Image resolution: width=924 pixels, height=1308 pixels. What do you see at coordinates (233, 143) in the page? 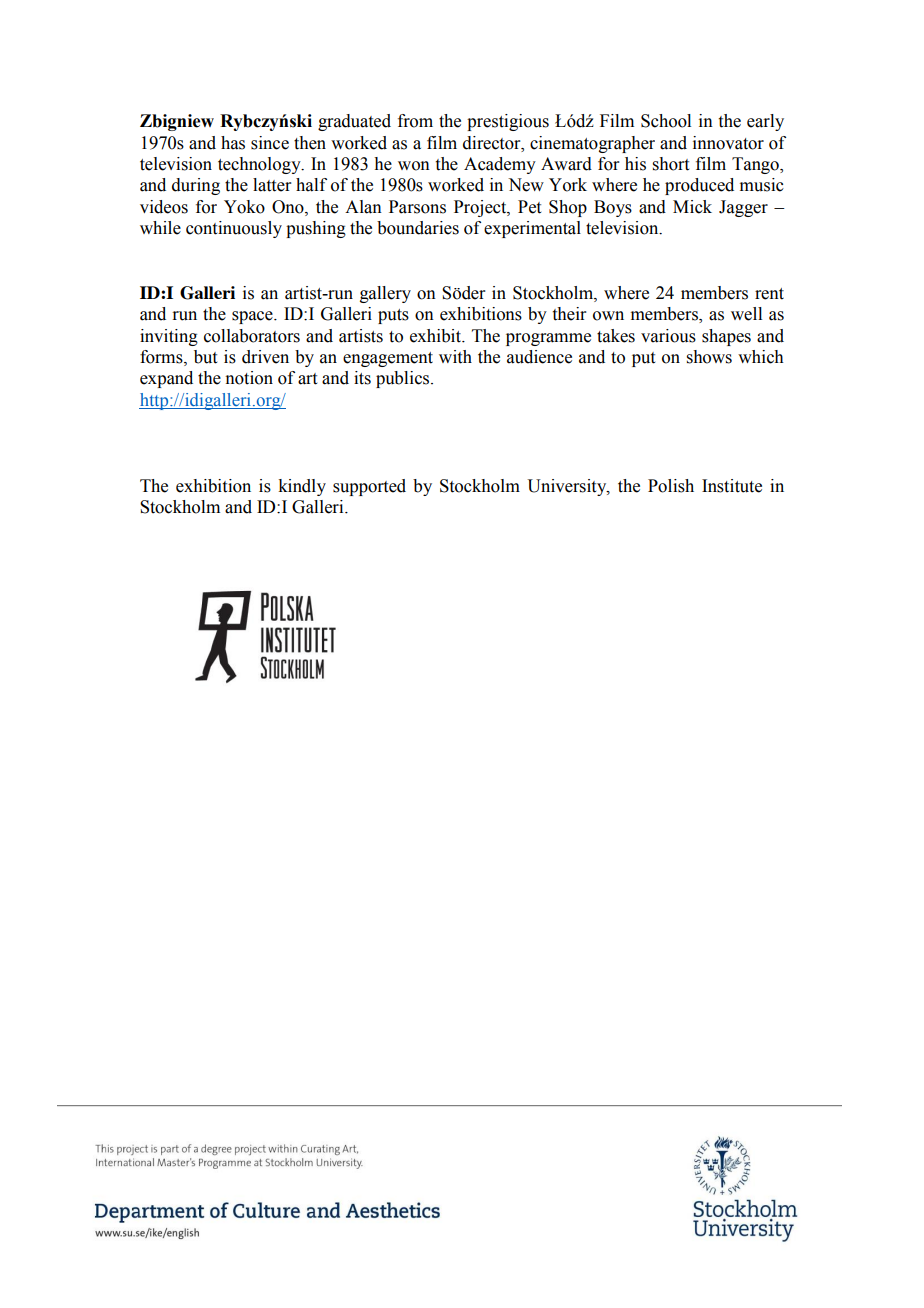
I see `has` at bounding box center [233, 143].
